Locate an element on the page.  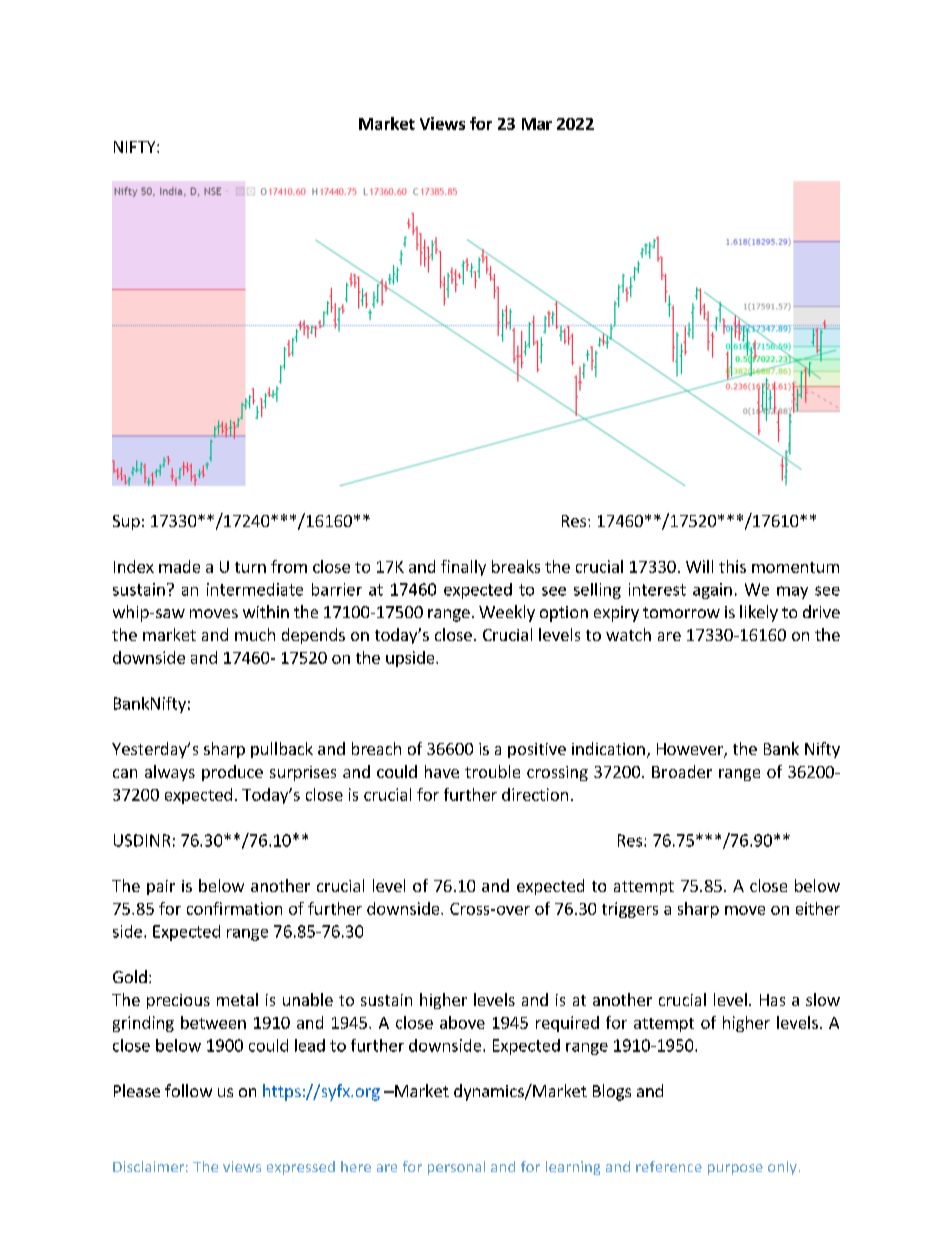
above is located at coordinates (462, 1022).
